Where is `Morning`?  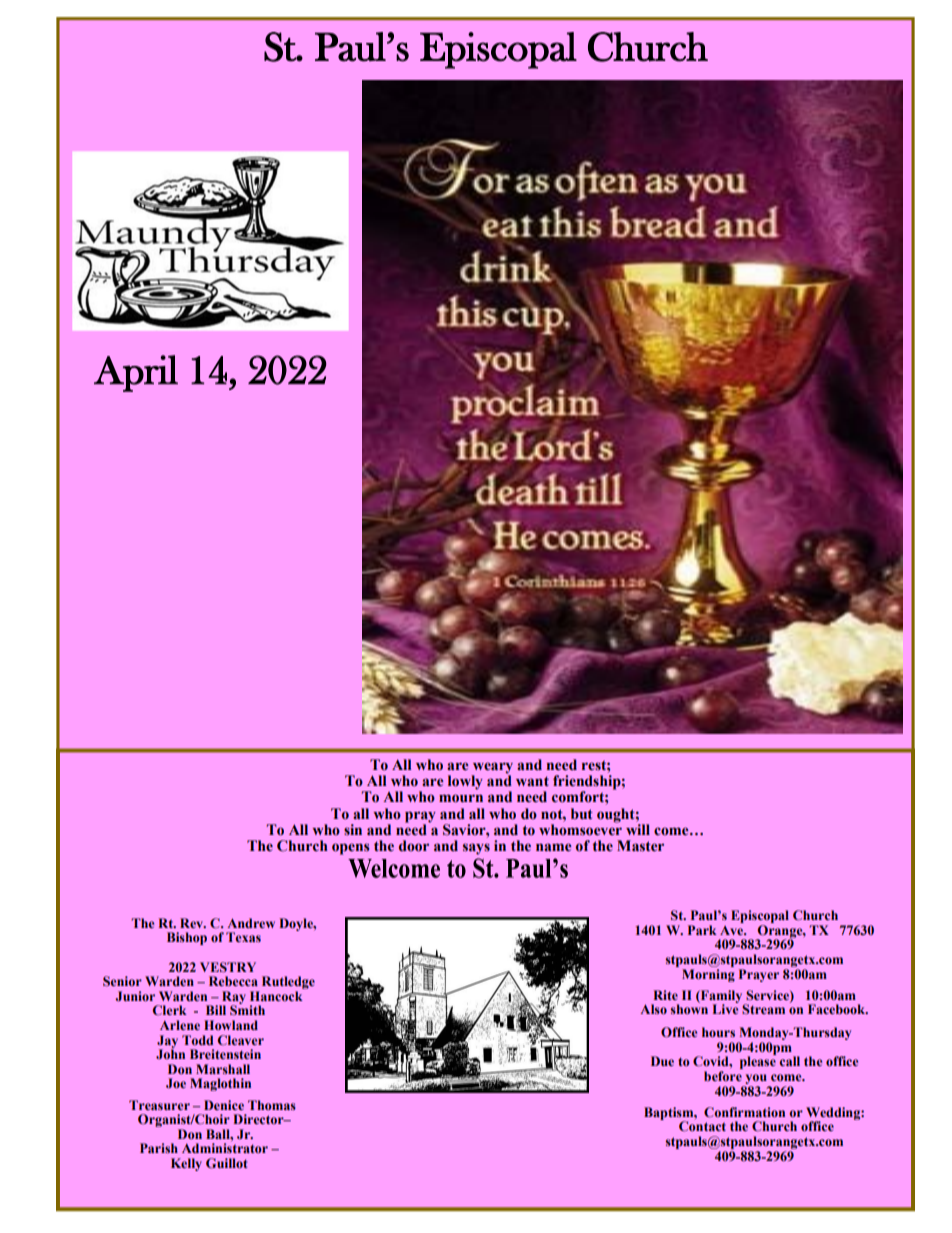 Morning is located at coordinates (708, 975).
